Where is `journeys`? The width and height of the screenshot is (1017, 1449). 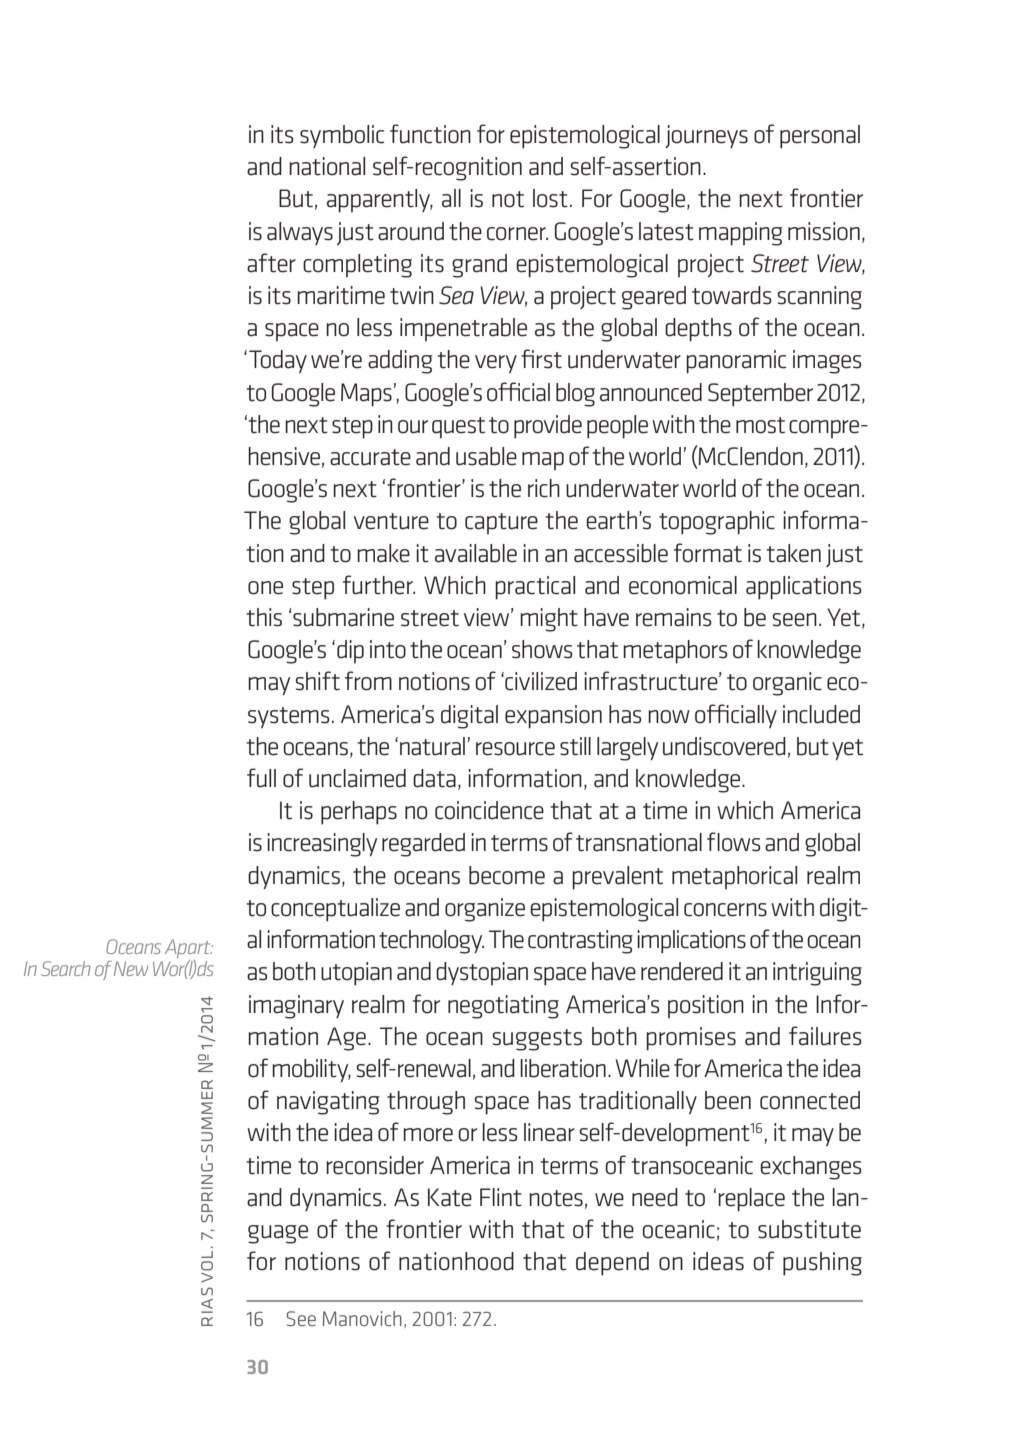
journeys is located at coordinates (706, 136).
